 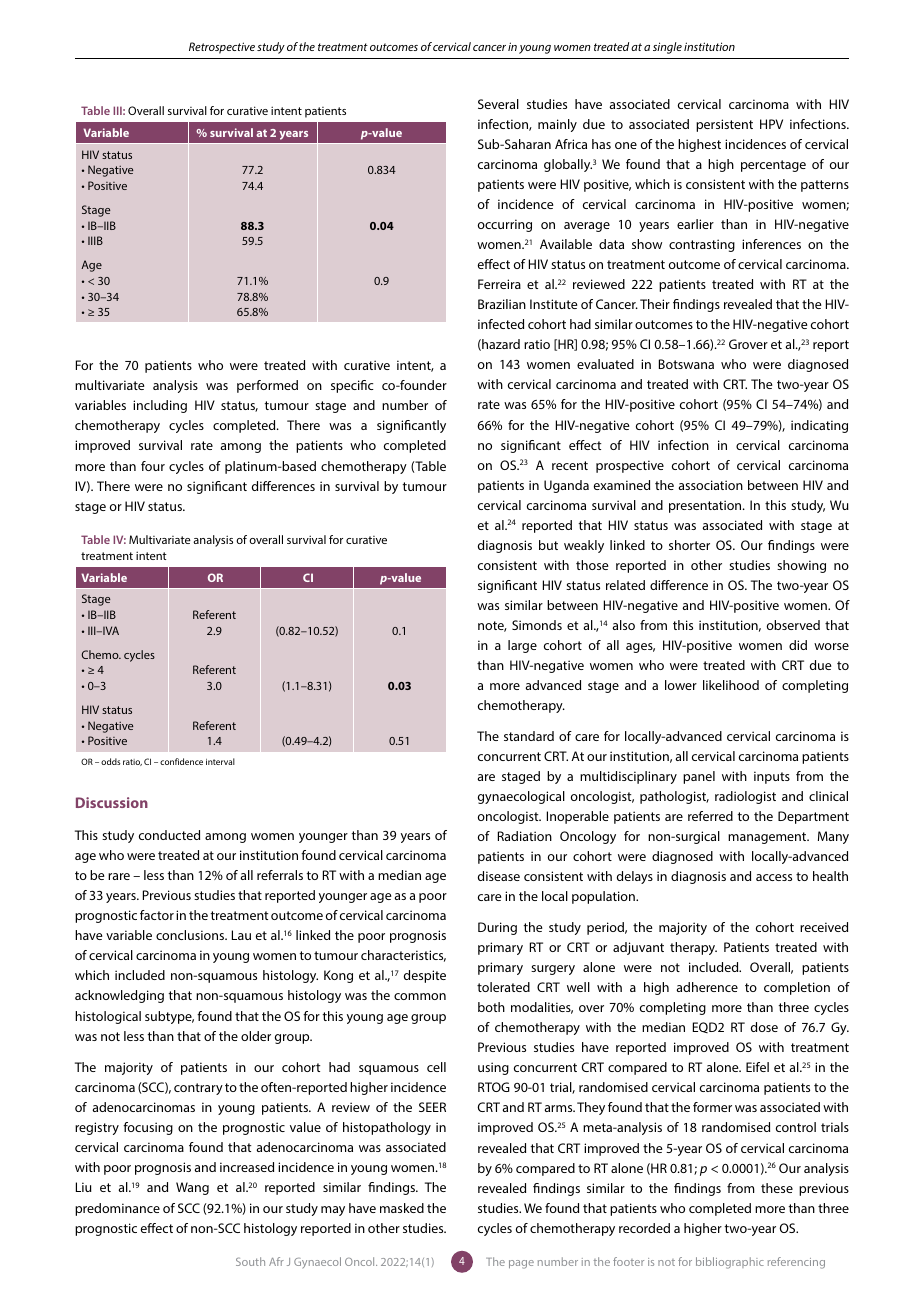 What do you see at coordinates (498, 104) in the page?
I see `Several` at bounding box center [498, 104].
